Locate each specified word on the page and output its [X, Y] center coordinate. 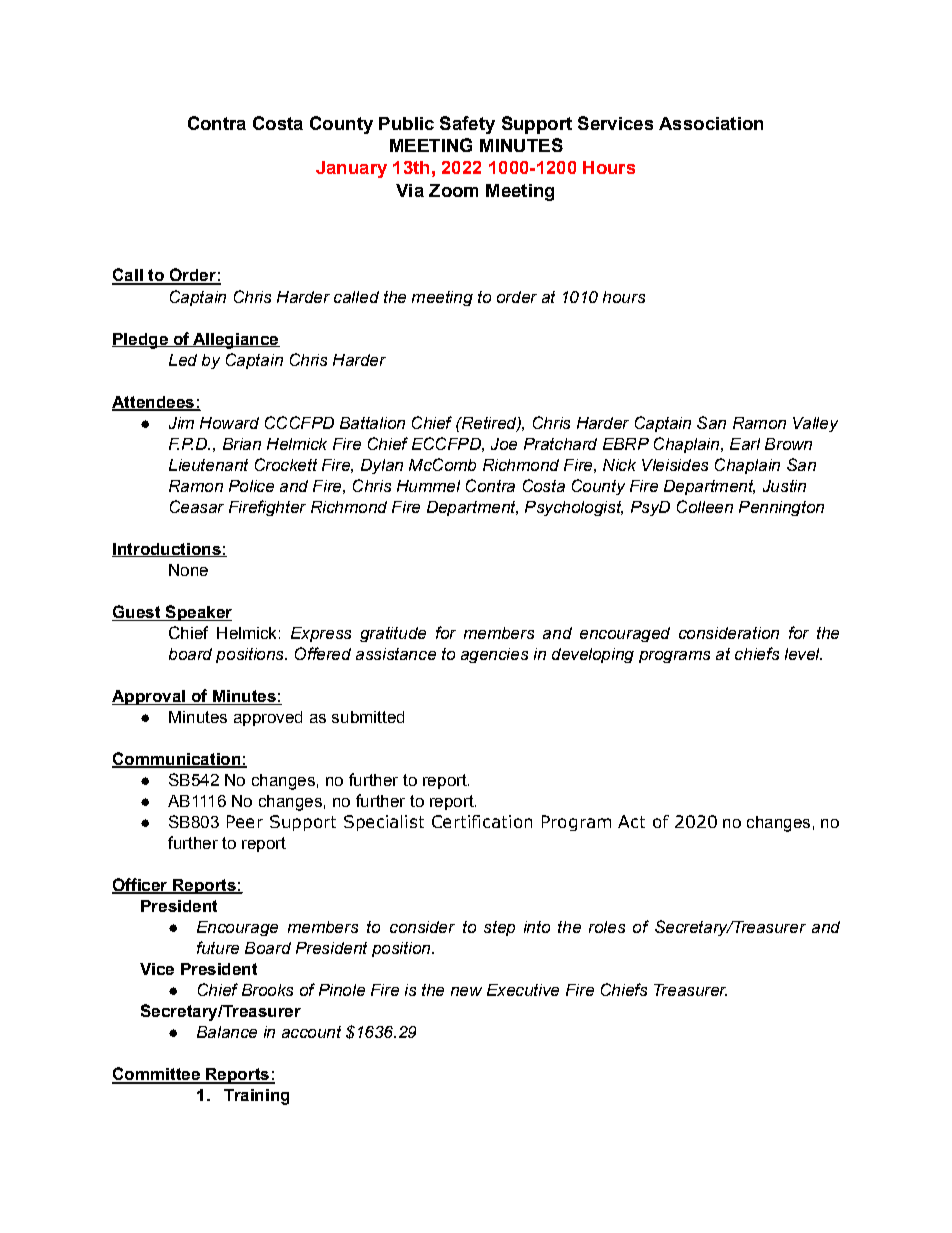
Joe [504, 444]
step [499, 928]
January [351, 169]
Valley [815, 424]
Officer [141, 886]
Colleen [705, 506]
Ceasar [197, 506]
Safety [467, 125]
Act [631, 821]
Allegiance [235, 341]
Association [711, 123]
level [803, 654]
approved [268, 718]
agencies [494, 655]
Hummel [428, 486]
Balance [227, 1032]
